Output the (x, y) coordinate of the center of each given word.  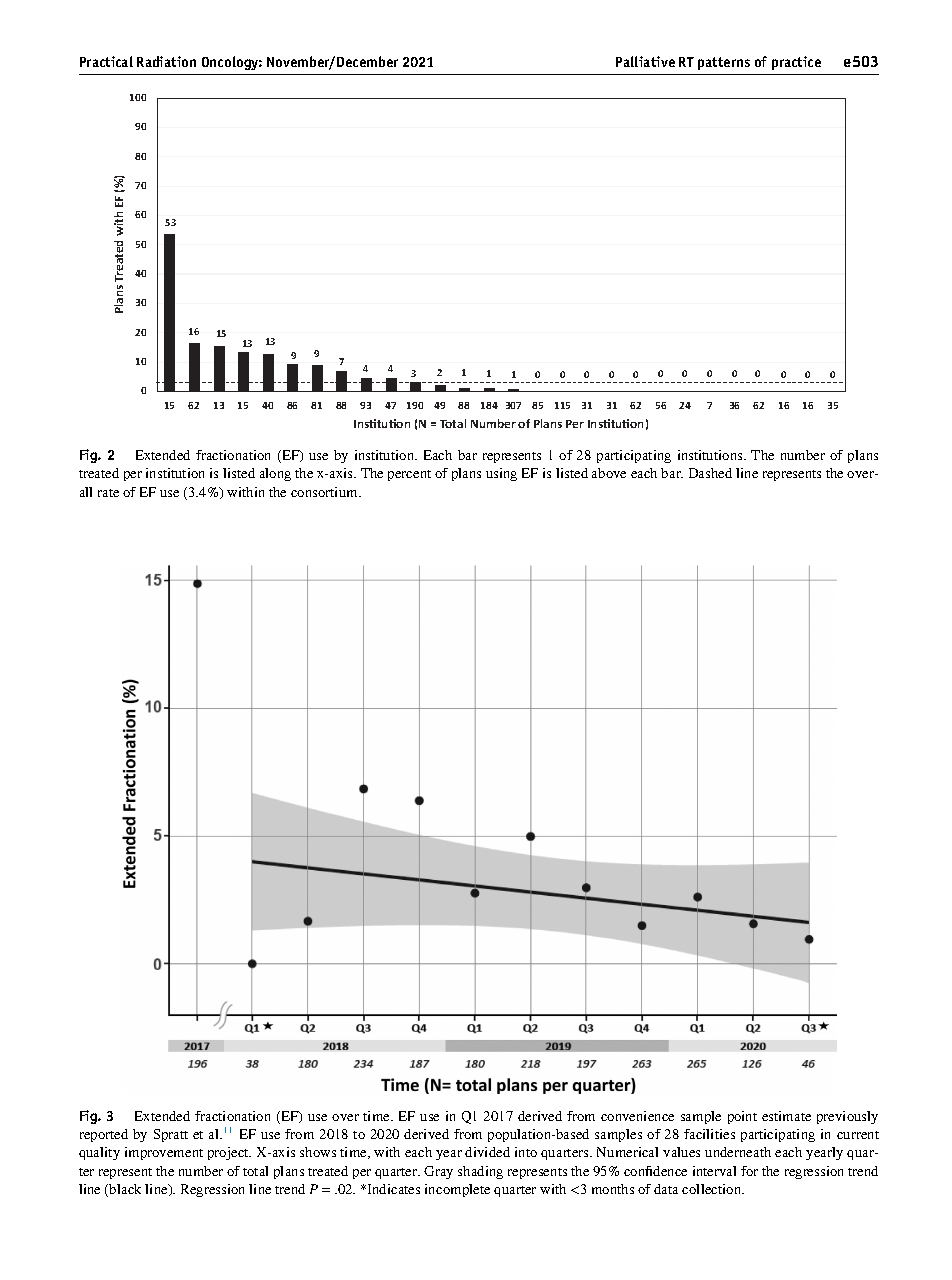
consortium (325, 492)
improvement (164, 1153)
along (275, 474)
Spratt (171, 1135)
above (609, 473)
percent (409, 475)
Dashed (710, 473)
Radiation (166, 61)
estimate (786, 1116)
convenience (637, 1116)
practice (796, 63)
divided (487, 1152)
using (501, 474)
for (749, 1171)
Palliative (645, 61)
